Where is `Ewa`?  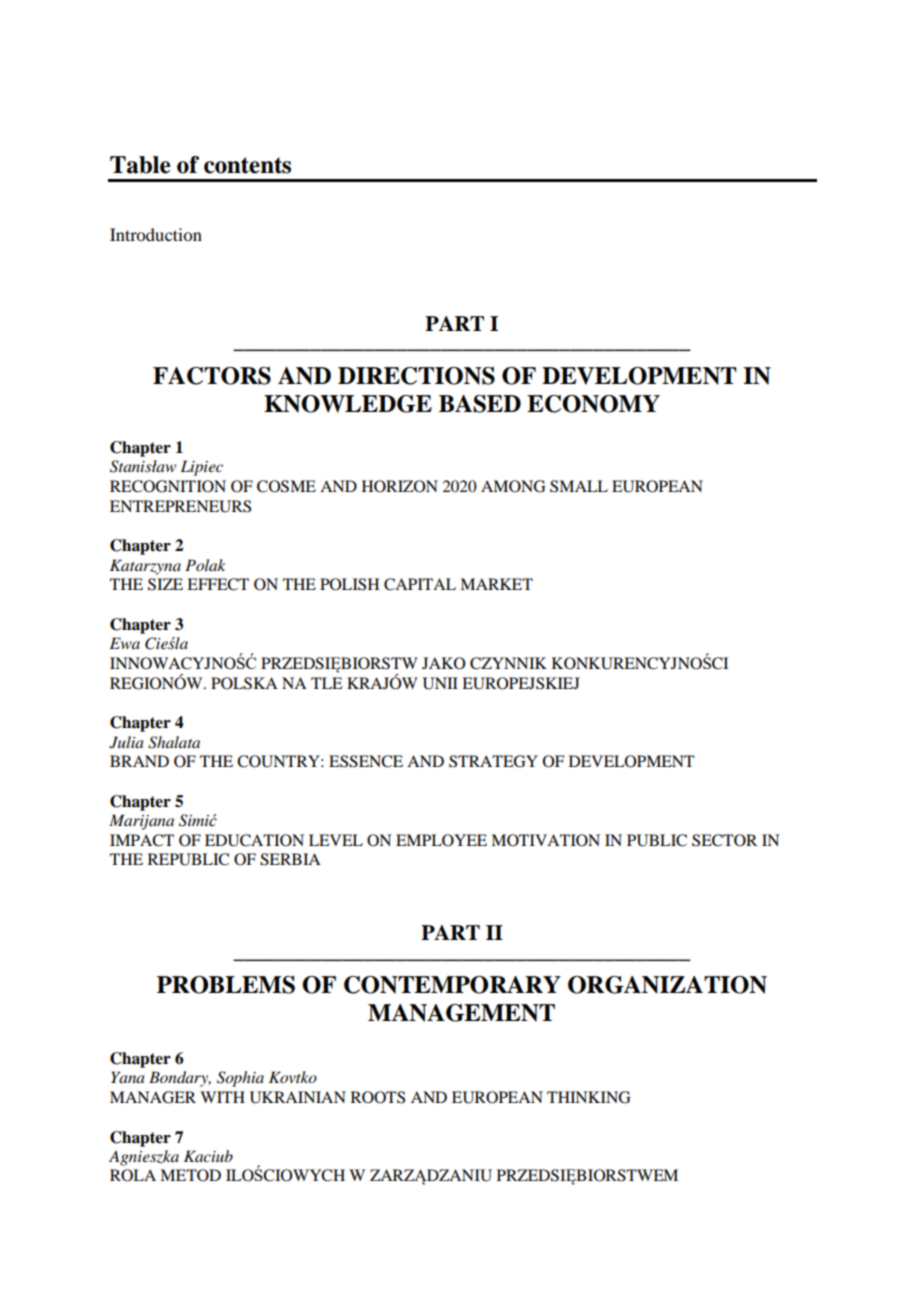 Ewa is located at coordinates (125, 643).
